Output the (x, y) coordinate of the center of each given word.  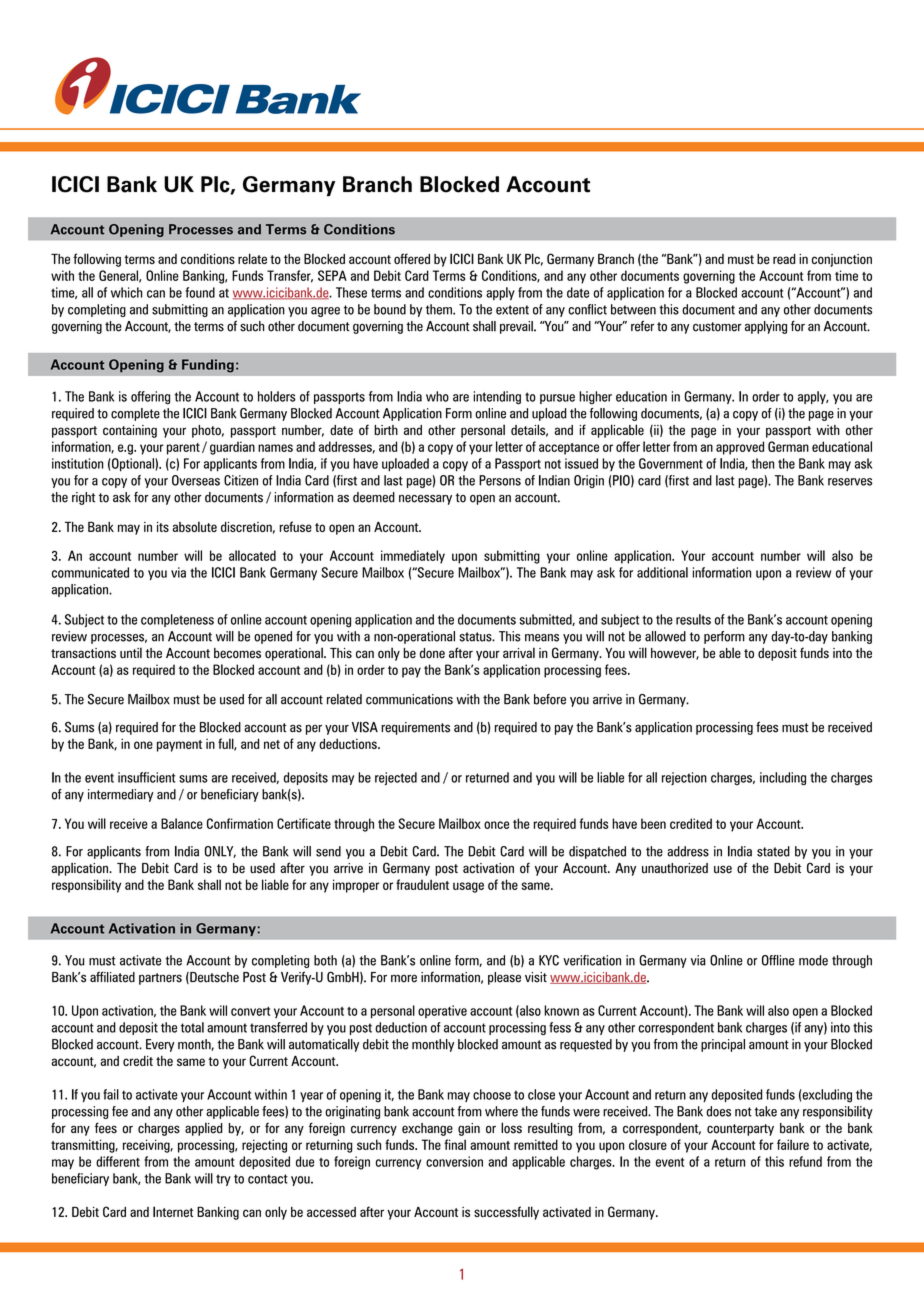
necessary (425, 500)
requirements (415, 728)
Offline (778, 960)
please (504, 978)
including (783, 779)
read (784, 259)
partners (160, 979)
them (440, 309)
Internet (173, 1211)
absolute (195, 526)
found (200, 292)
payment (179, 746)
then (763, 463)
